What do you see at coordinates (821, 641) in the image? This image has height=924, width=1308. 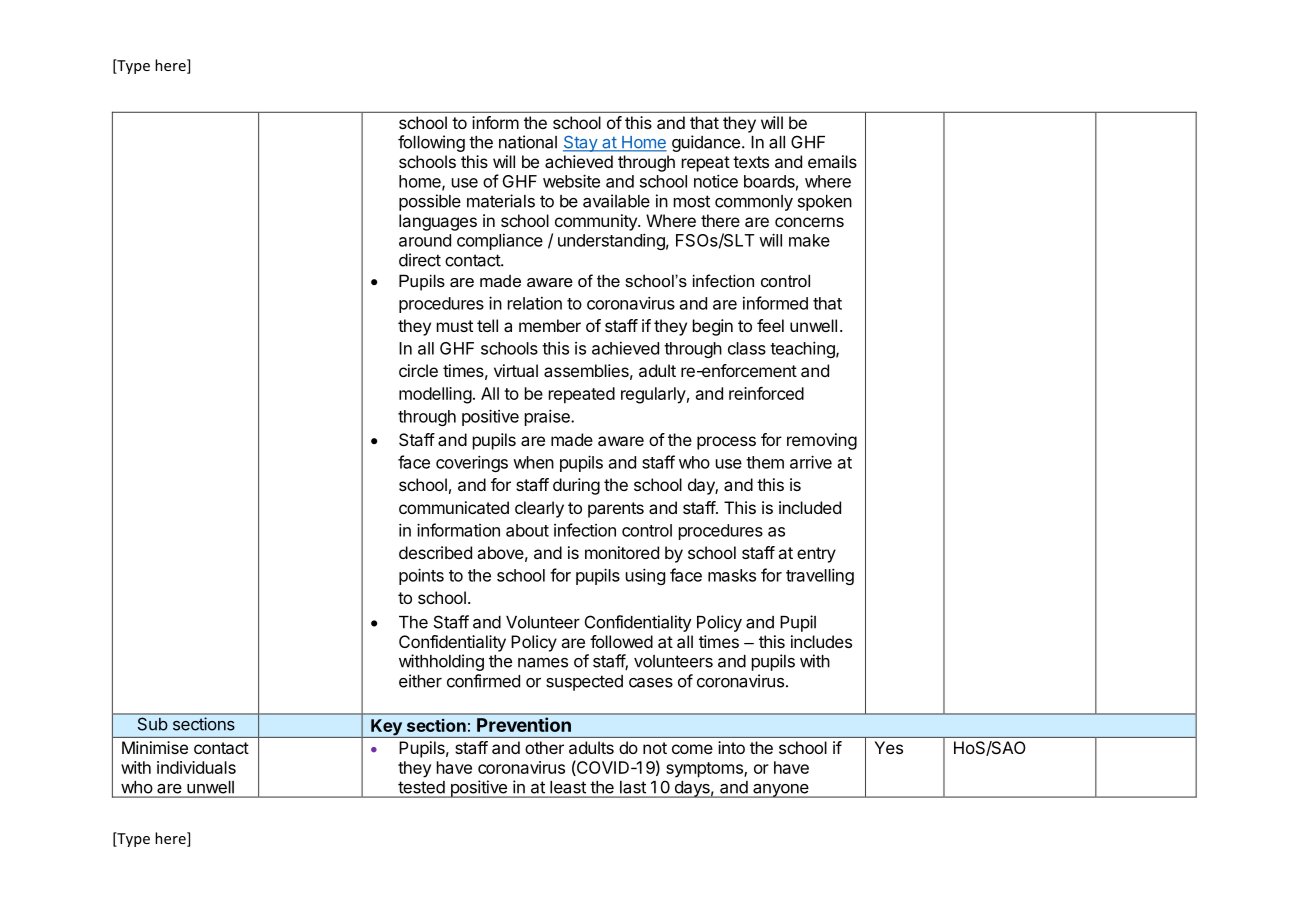 I see `includes` at bounding box center [821, 641].
